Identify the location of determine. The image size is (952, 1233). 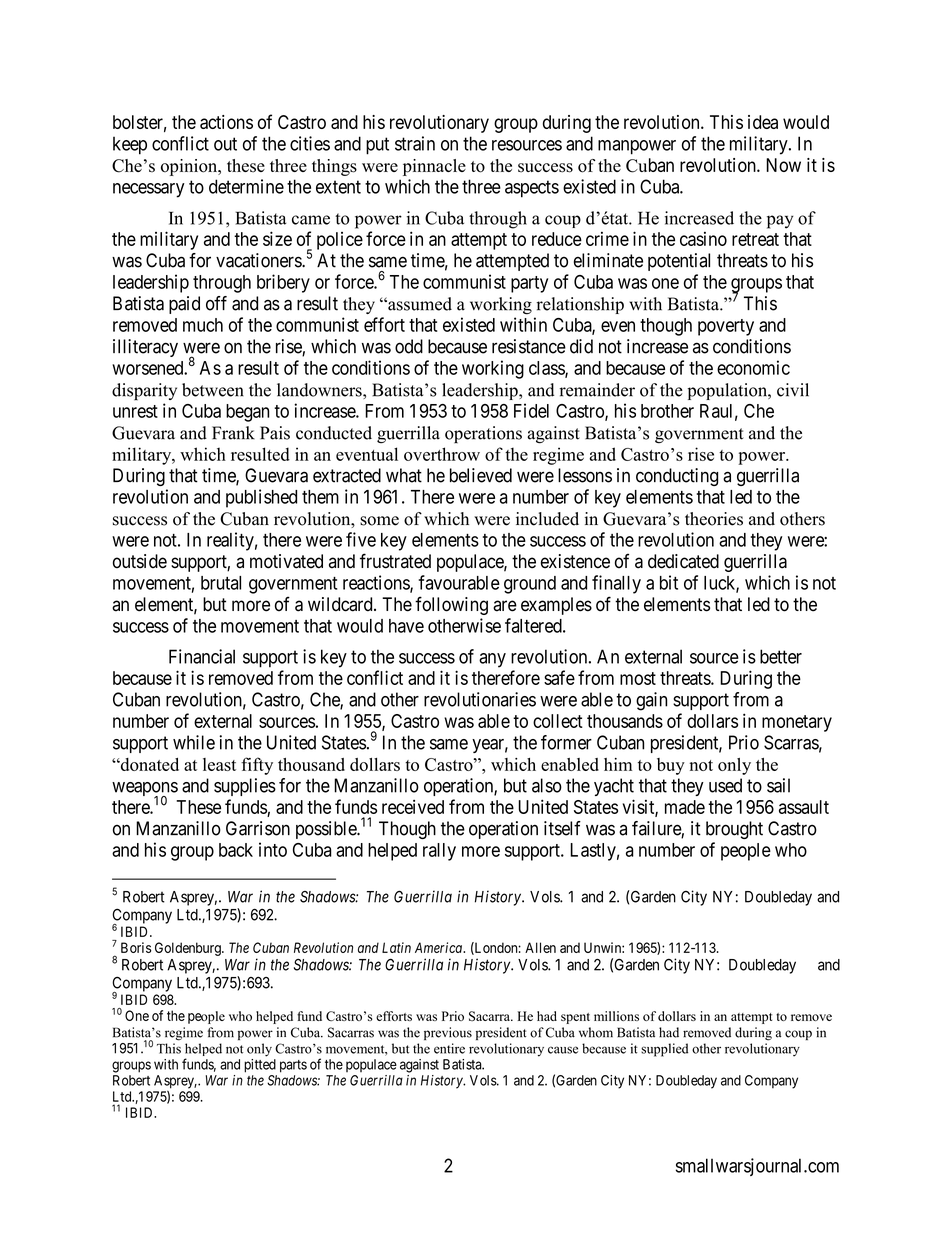
(246, 186).
